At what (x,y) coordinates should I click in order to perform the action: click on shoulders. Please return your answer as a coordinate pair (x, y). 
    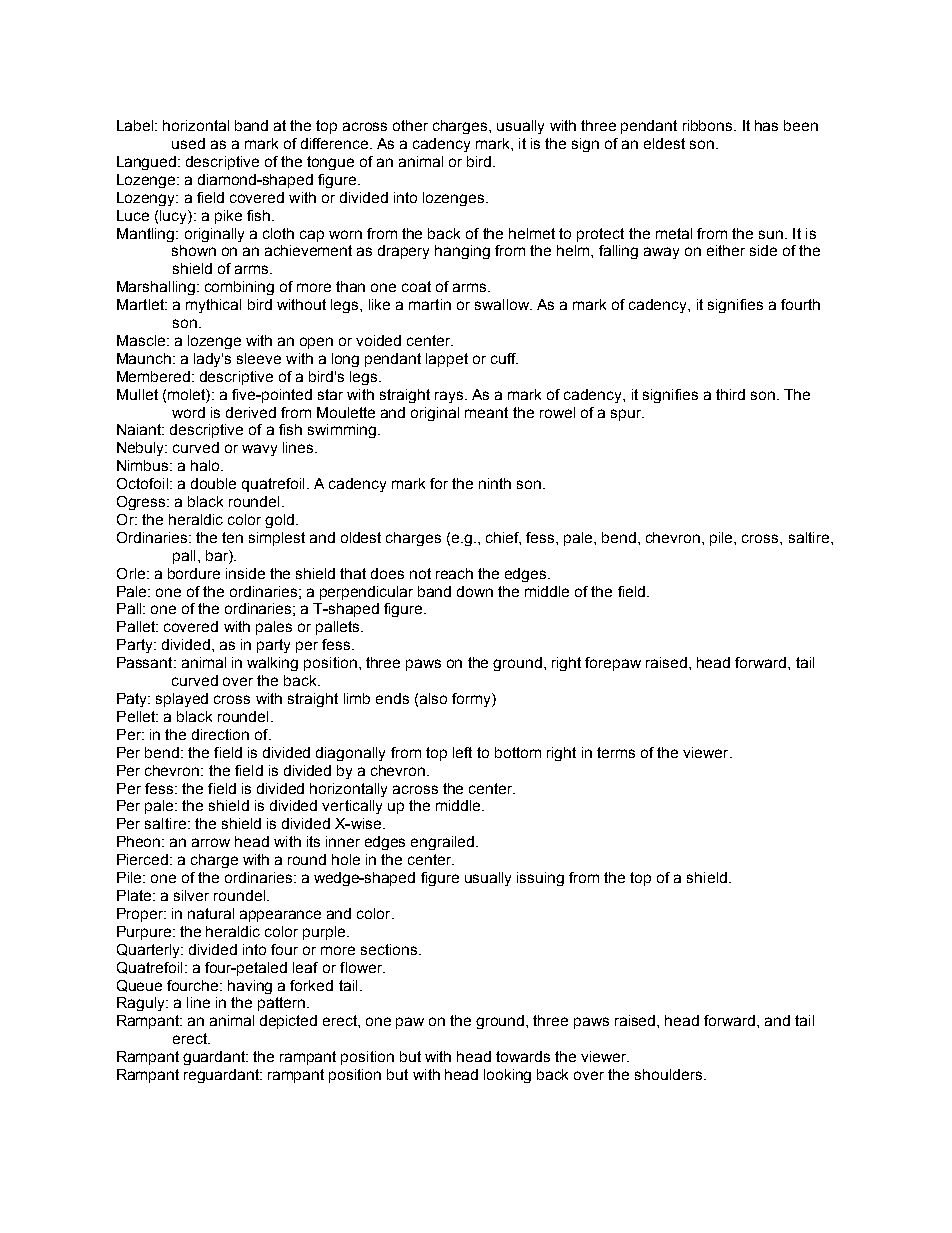
    Looking at the image, I should click on (668, 1074).
